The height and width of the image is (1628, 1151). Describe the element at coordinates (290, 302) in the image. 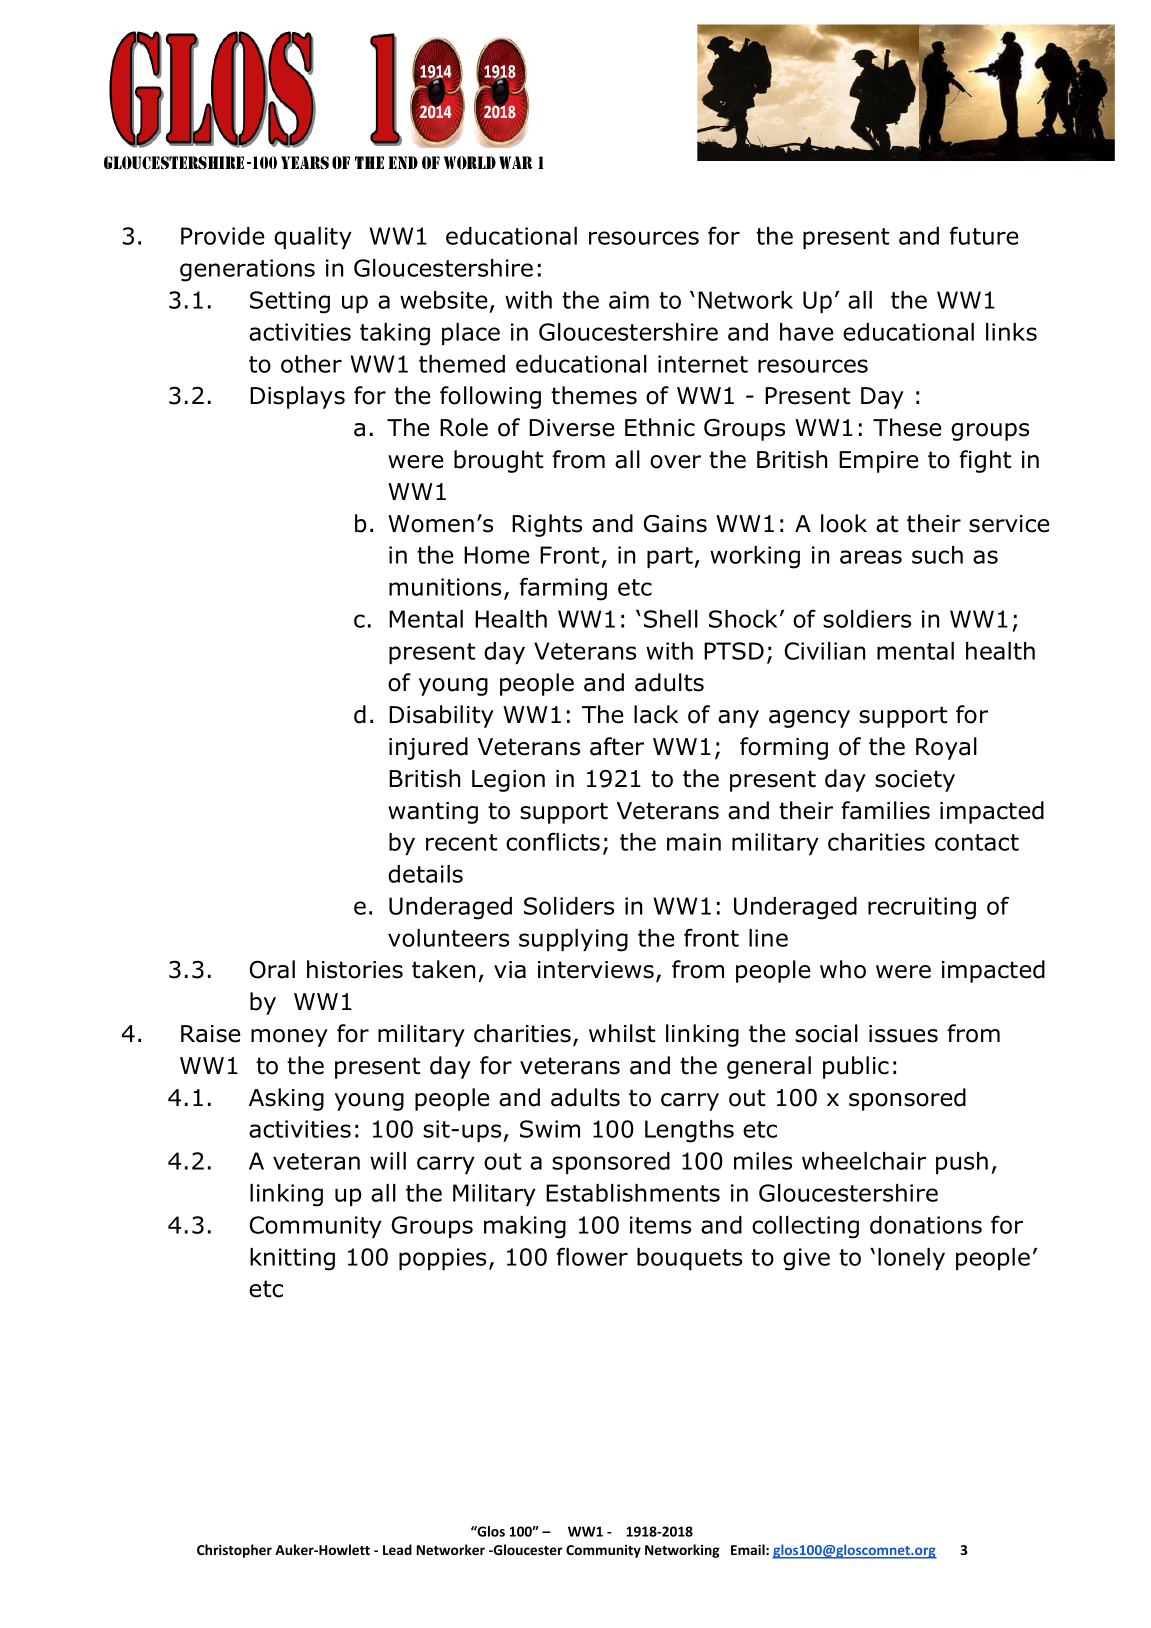

I see `Setting` at that location.
